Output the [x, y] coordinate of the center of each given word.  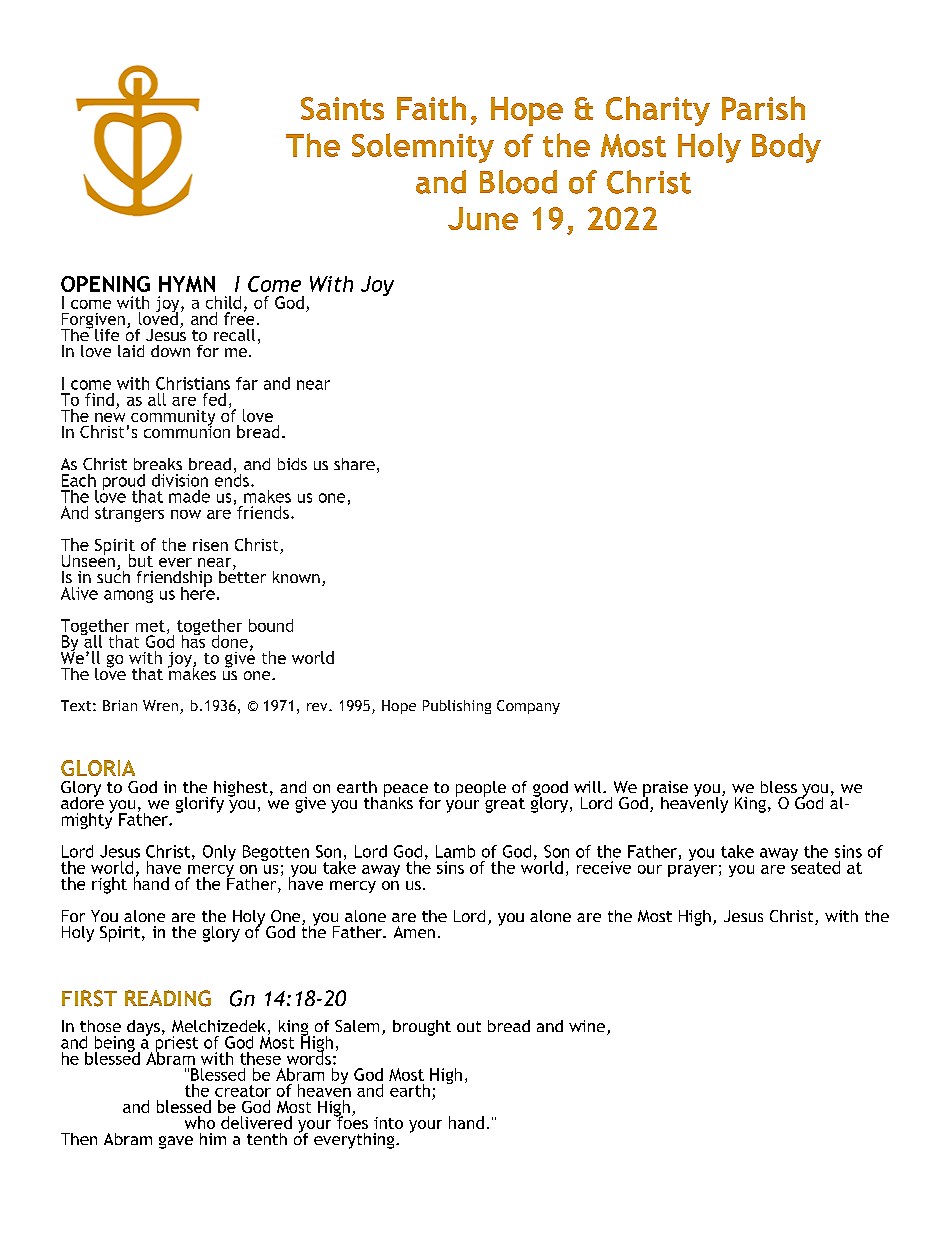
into [388, 1123]
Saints [342, 108]
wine [587, 1026]
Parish [763, 108]
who [200, 1122]
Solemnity [423, 148]
